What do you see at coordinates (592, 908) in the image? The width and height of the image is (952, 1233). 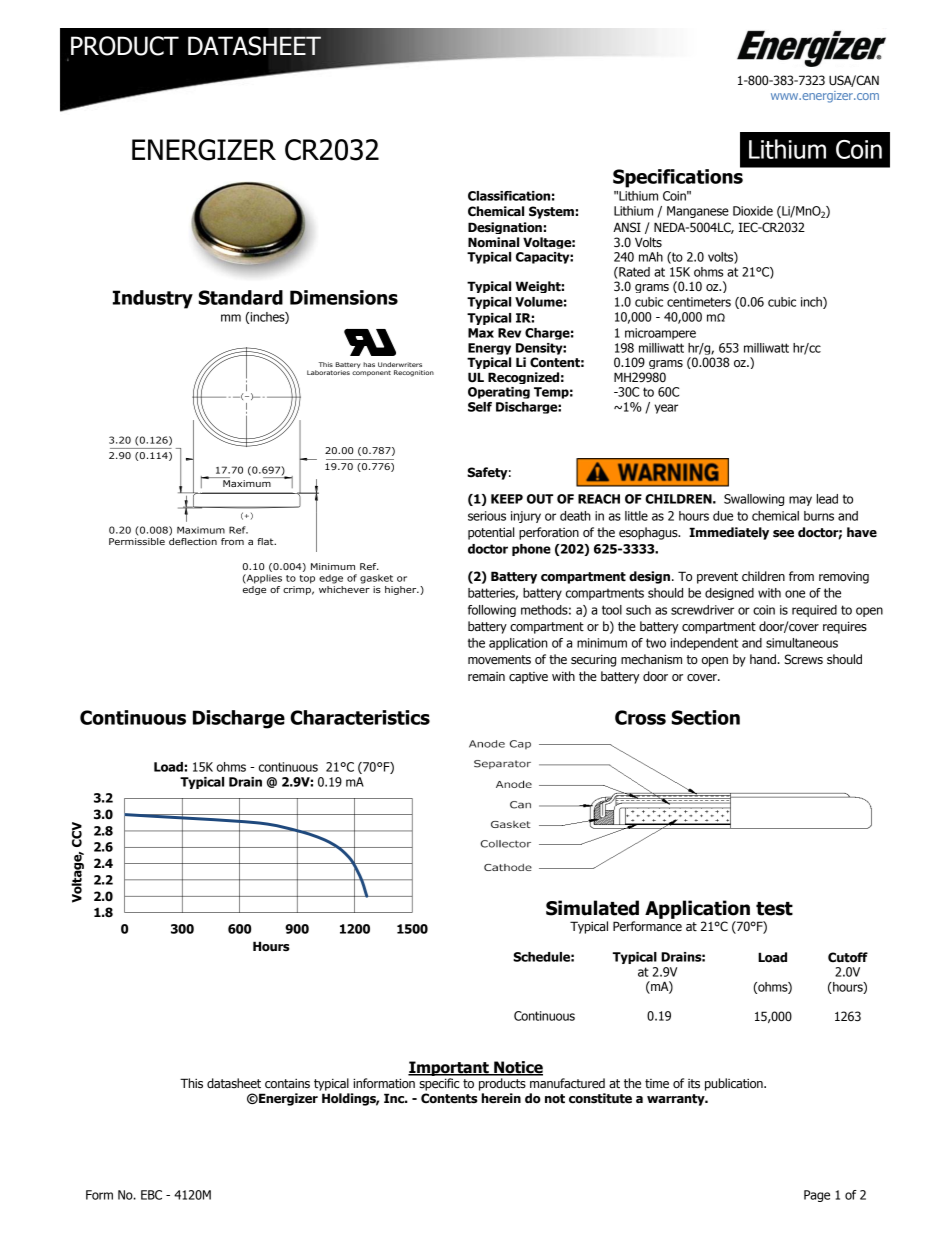 I see `Simulated` at bounding box center [592, 908].
